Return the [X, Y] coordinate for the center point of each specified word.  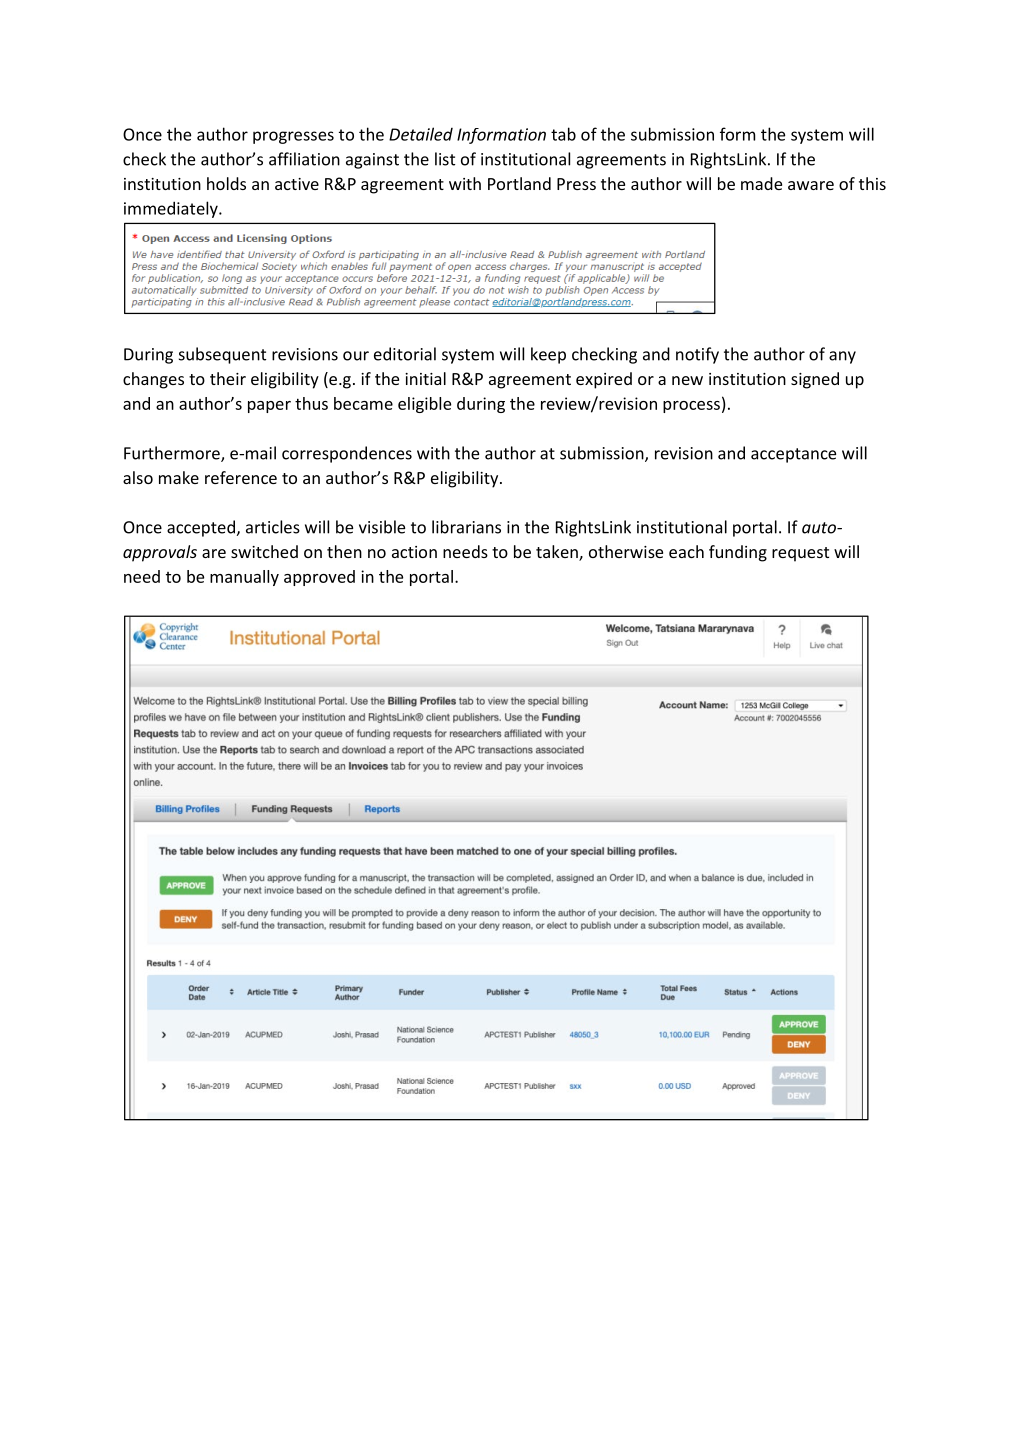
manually [244, 578]
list [445, 159]
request [800, 554]
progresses [293, 137]
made [761, 183]
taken [558, 553]
